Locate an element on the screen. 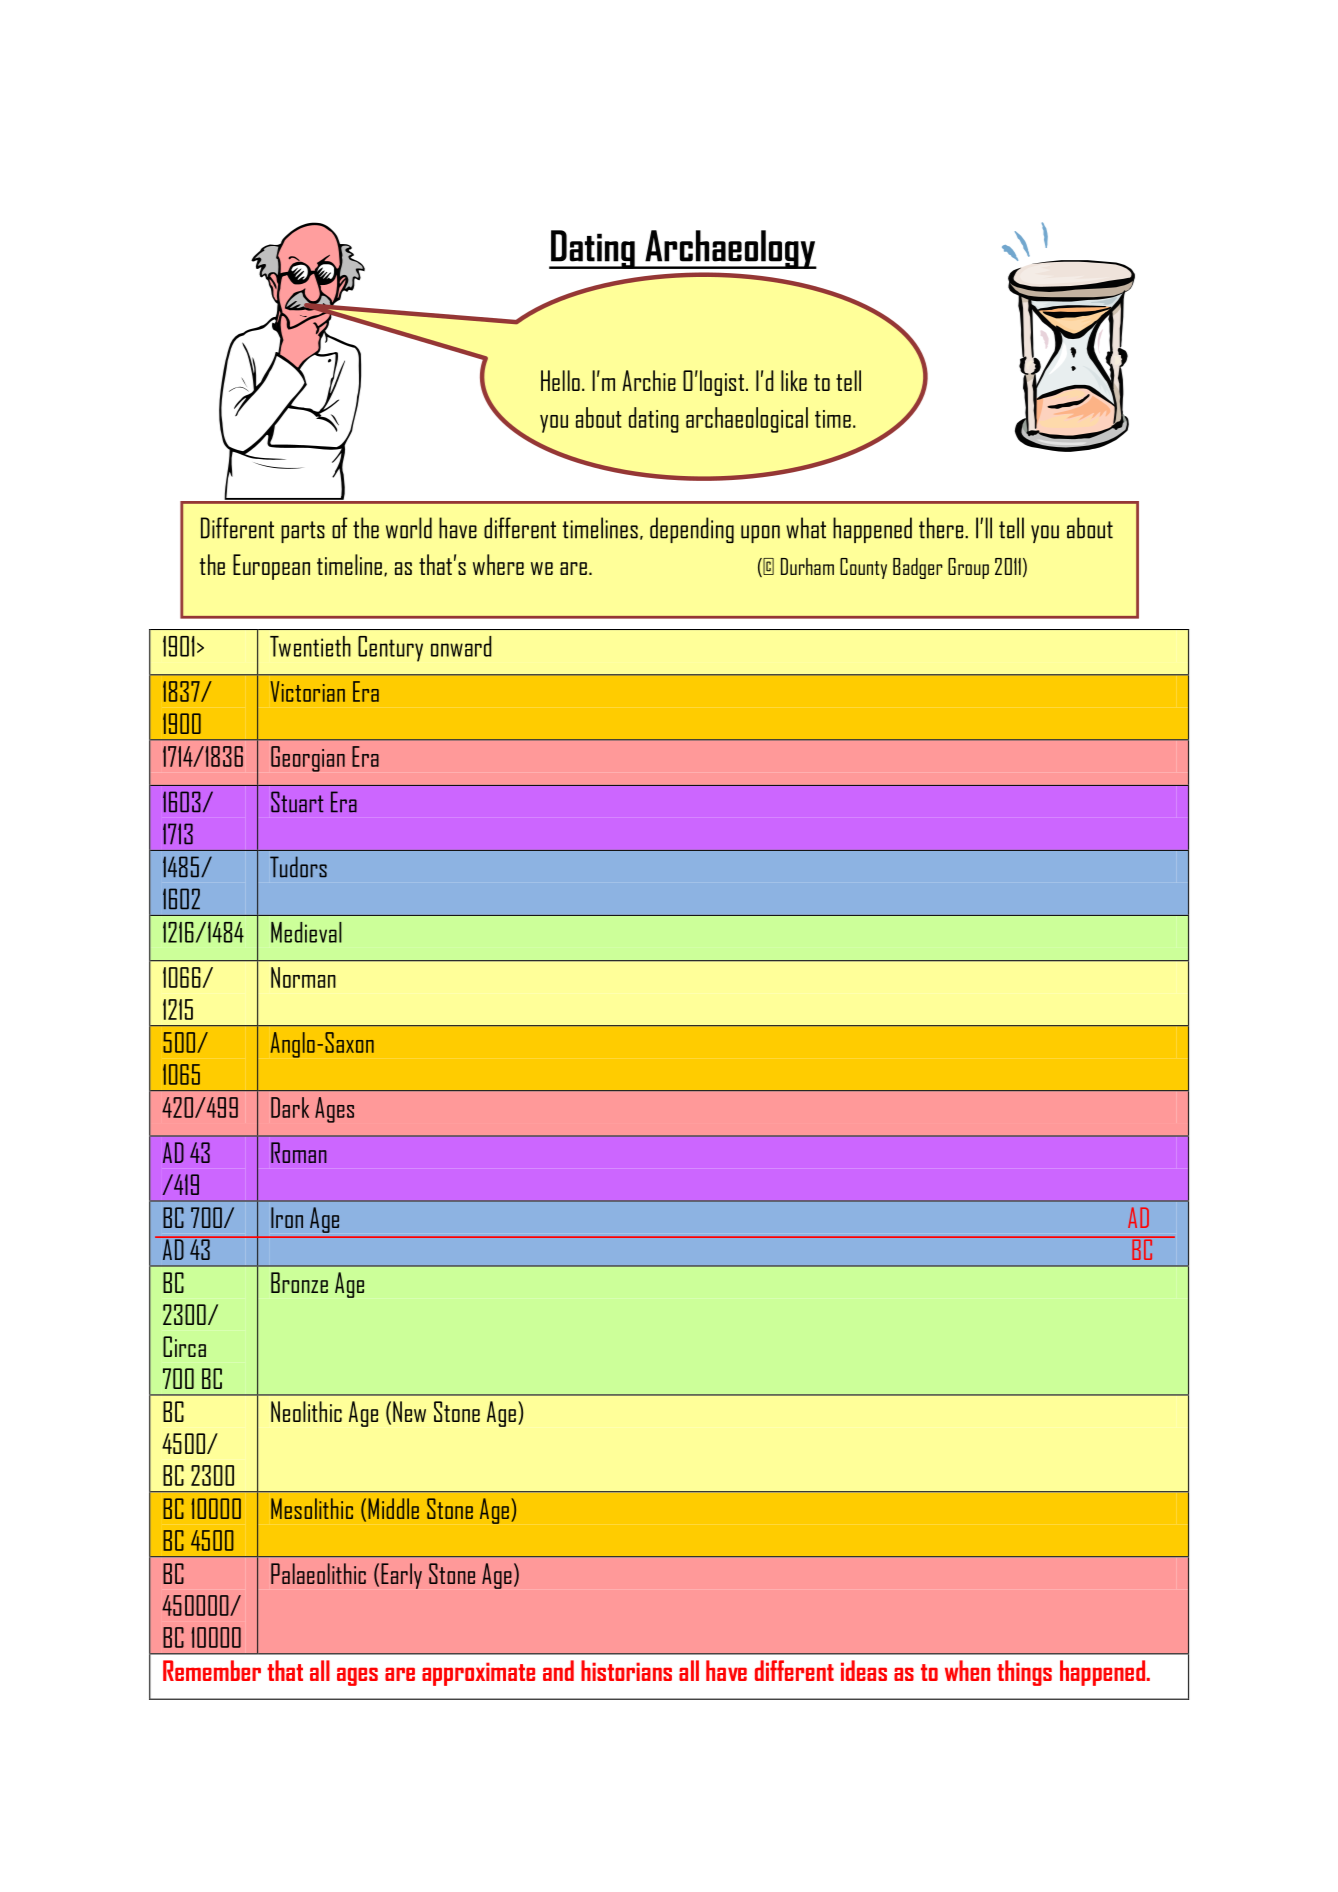  Medieval is located at coordinates (306, 932).
